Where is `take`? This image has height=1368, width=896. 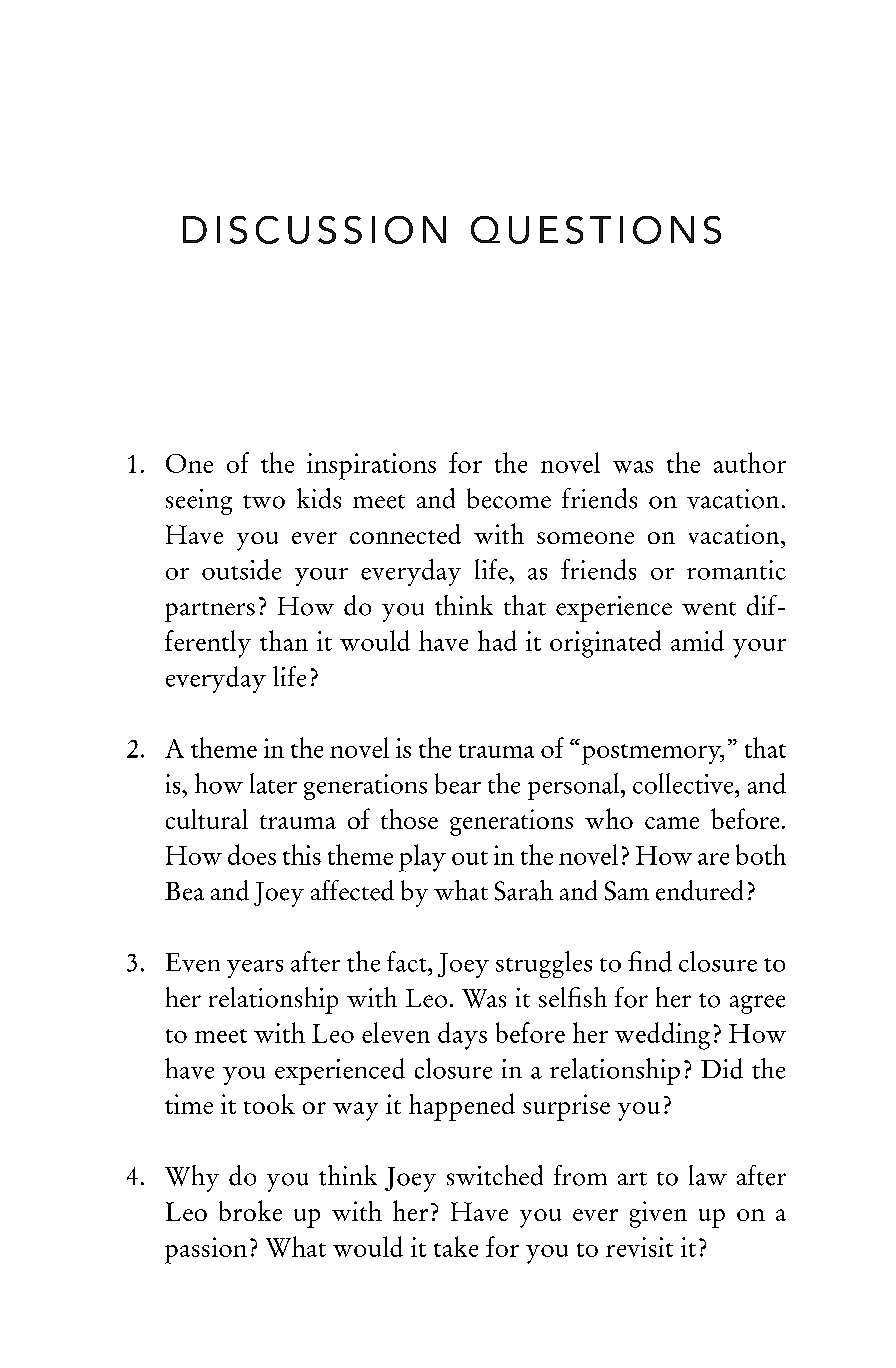 take is located at coordinates (456, 1246).
